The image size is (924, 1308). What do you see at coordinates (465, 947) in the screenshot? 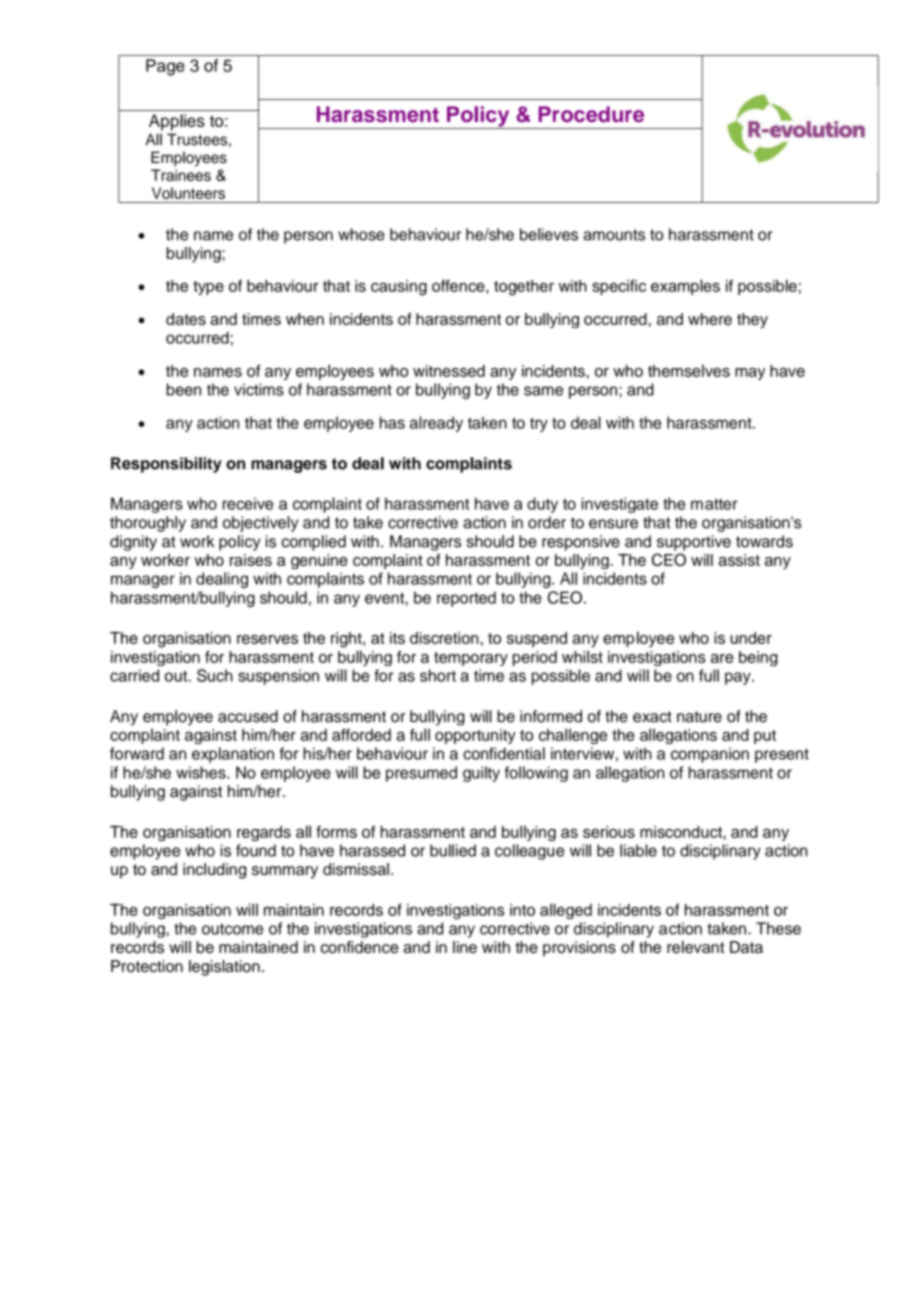
I see `line` at bounding box center [465, 947].
